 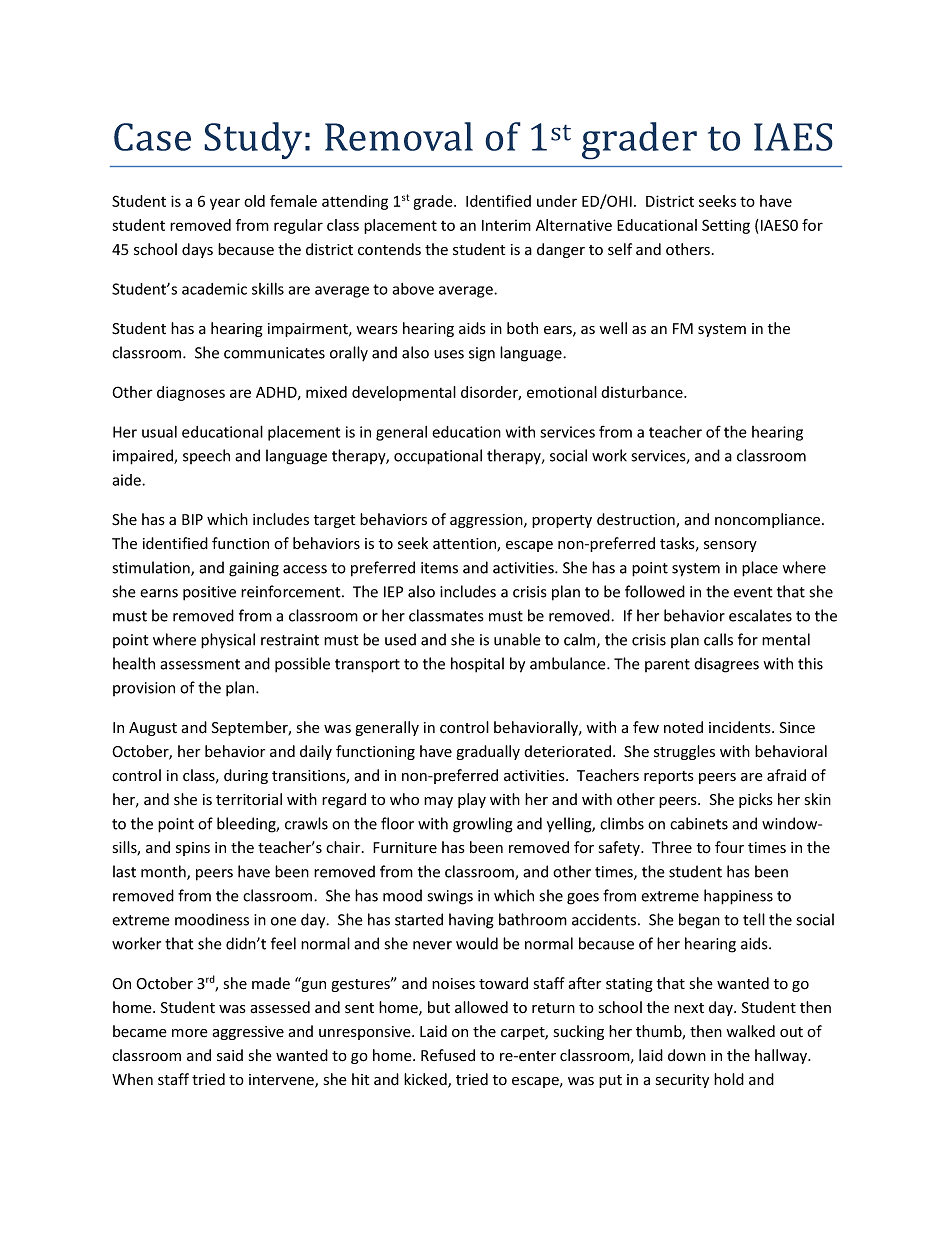 What do you see at coordinates (253, 141) in the image?
I see `Study` at bounding box center [253, 141].
